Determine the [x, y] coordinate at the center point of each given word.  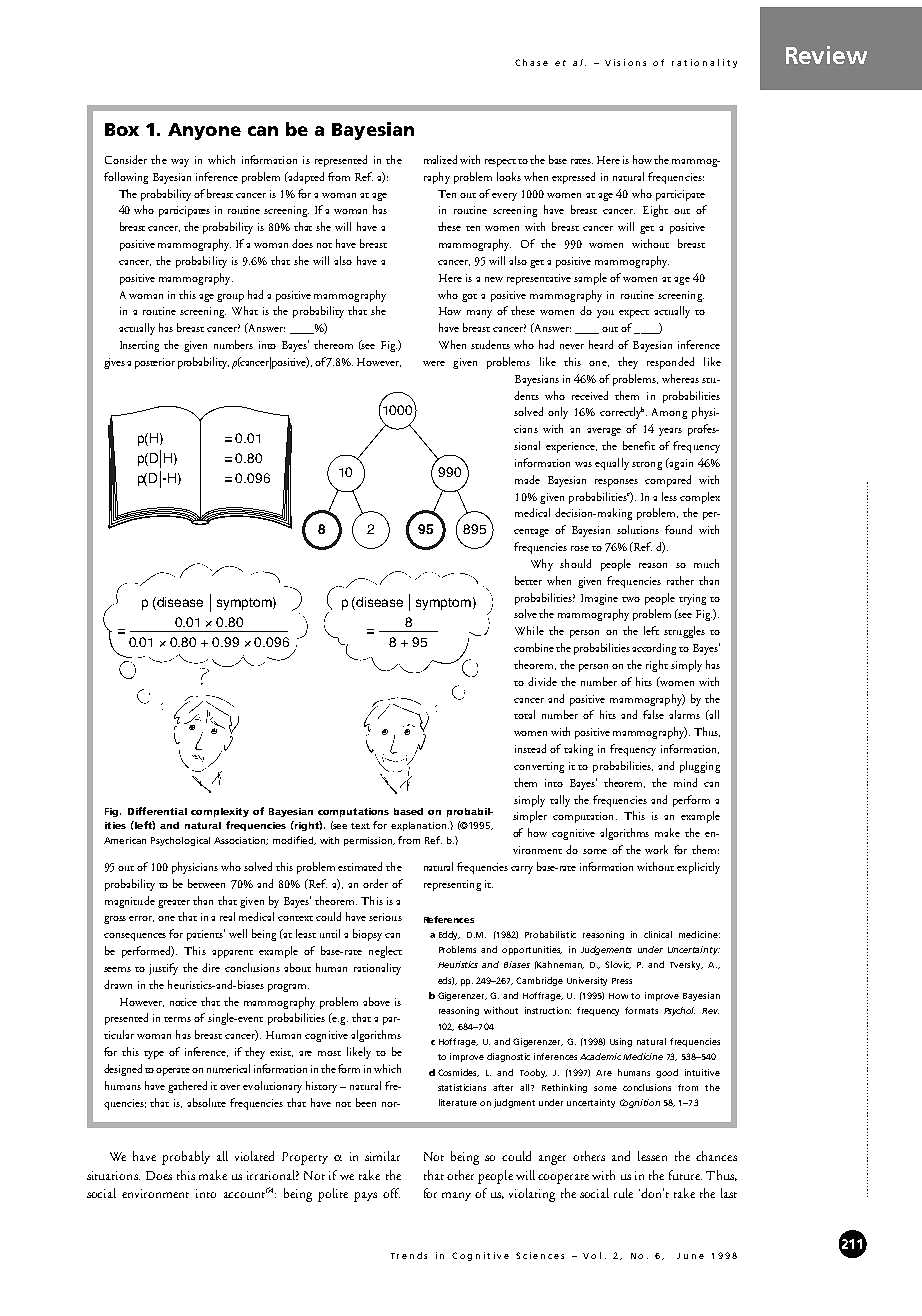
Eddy [449, 935]
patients [206, 935]
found [678, 529]
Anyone [204, 131]
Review [826, 55]
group [230, 298]
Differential [157, 811]
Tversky [686, 965]
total [524, 714]
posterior [155, 363]
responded [670, 363]
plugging [700, 767]
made [527, 479]
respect [502, 163]
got [469, 298]
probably [186, 1158]
